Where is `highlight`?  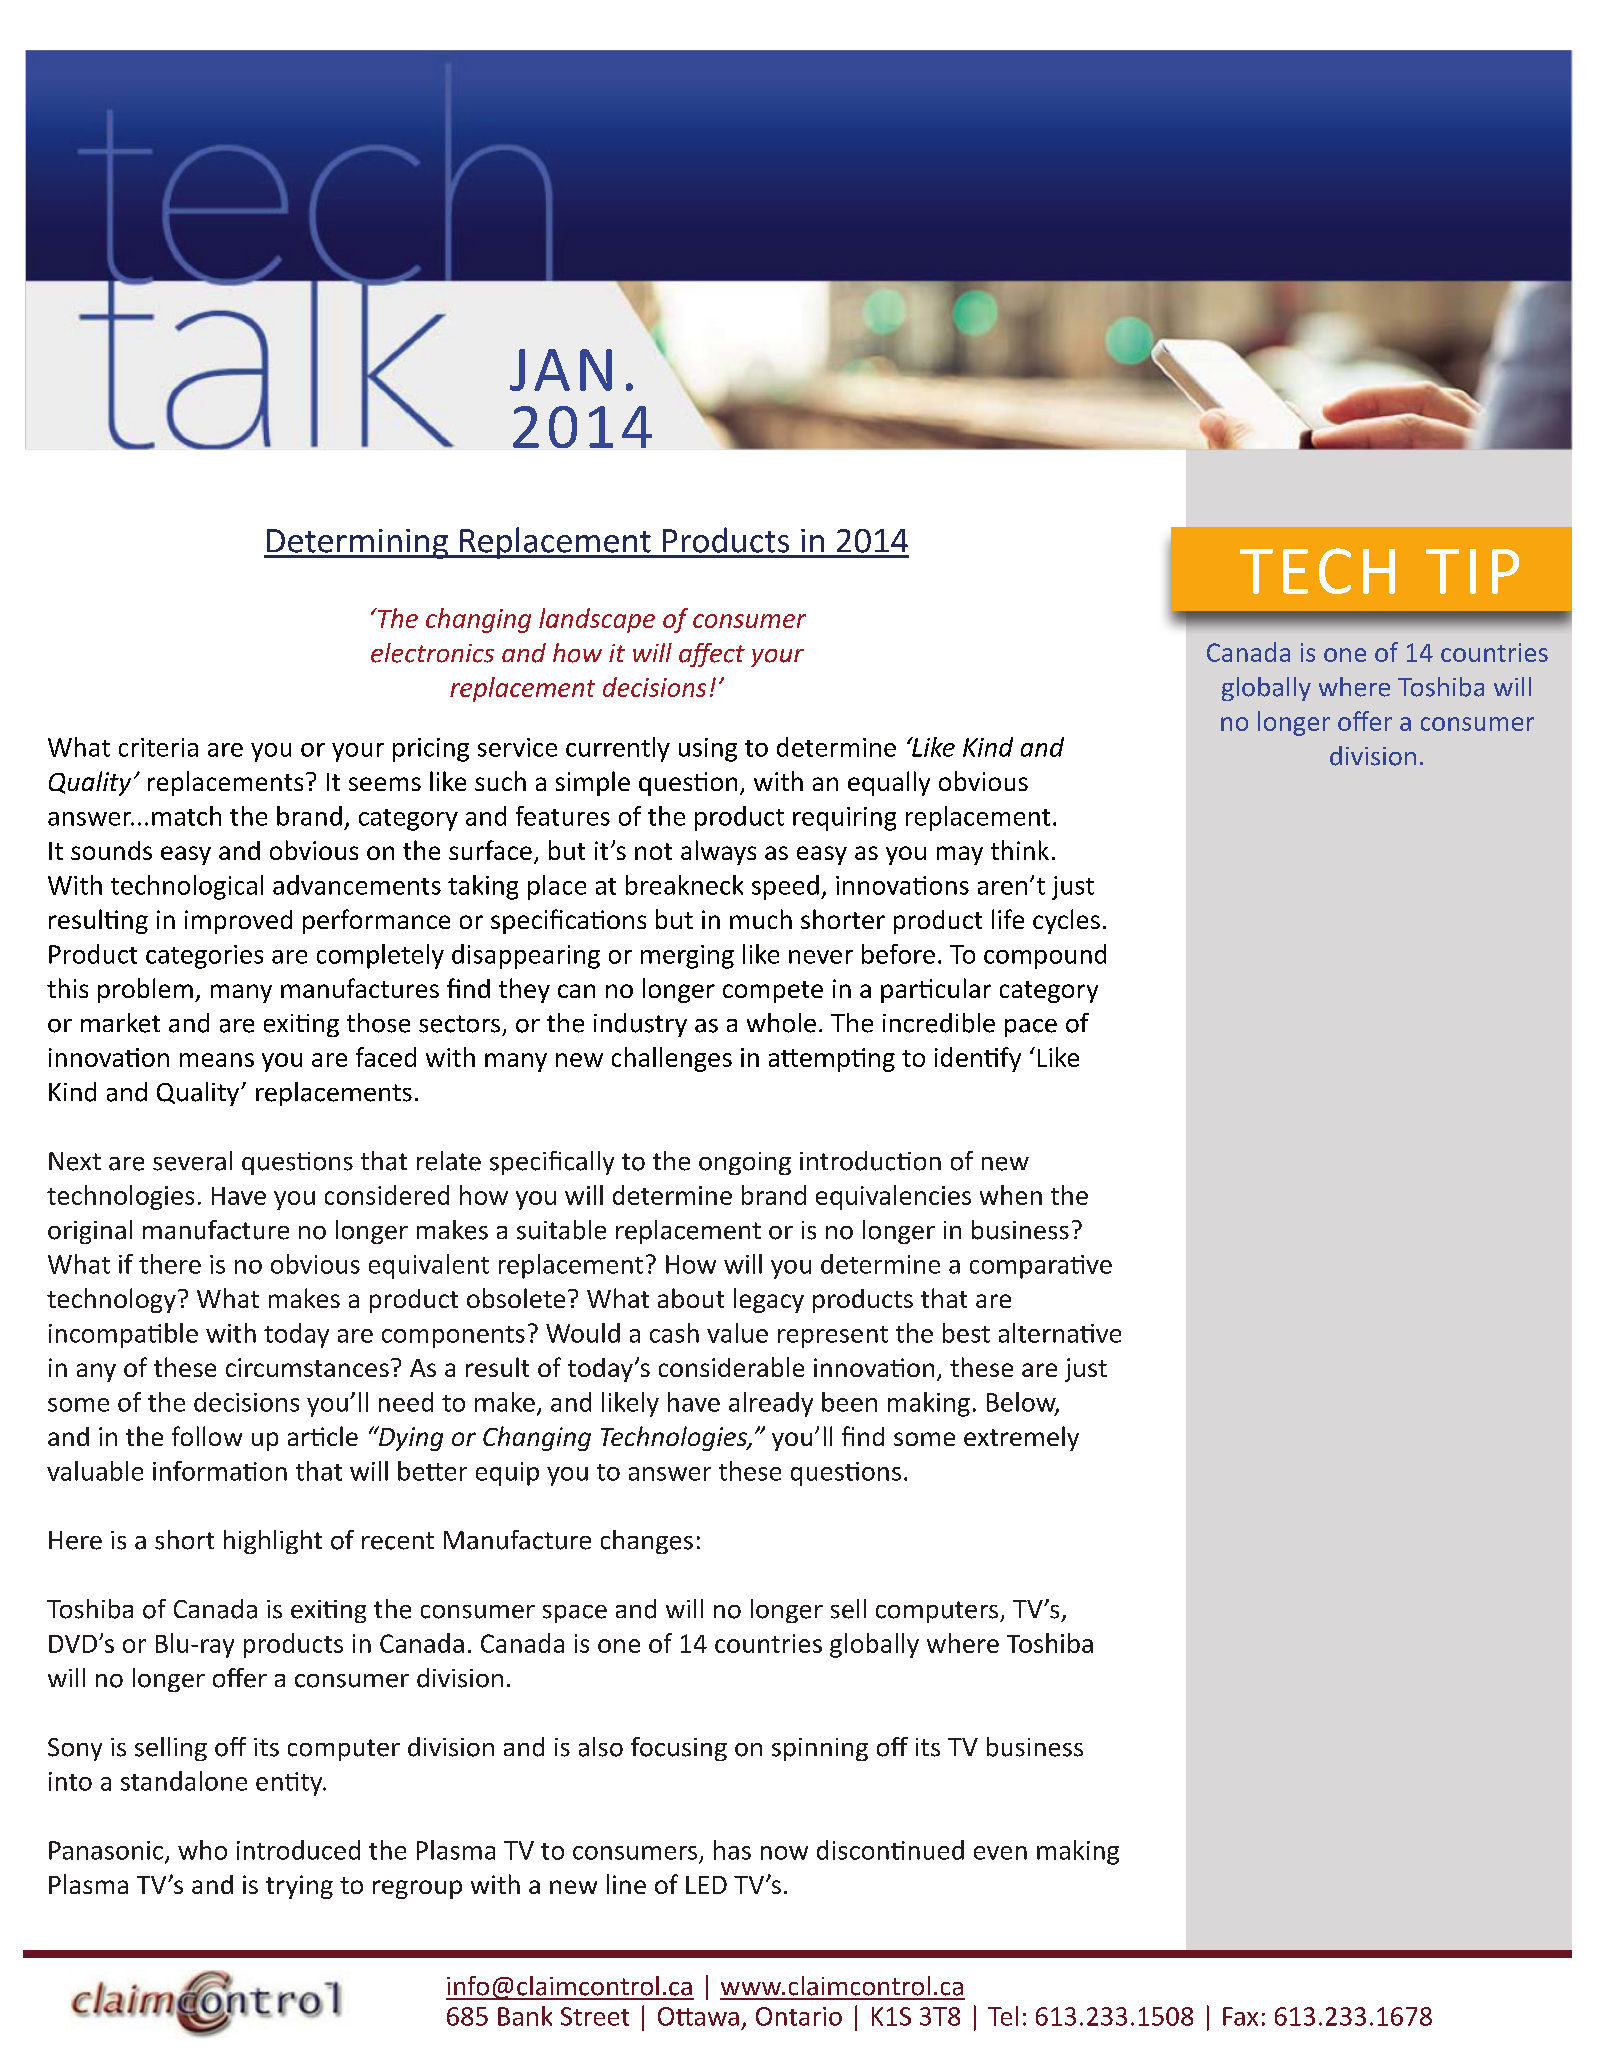
highlight is located at coordinates (273, 1542).
